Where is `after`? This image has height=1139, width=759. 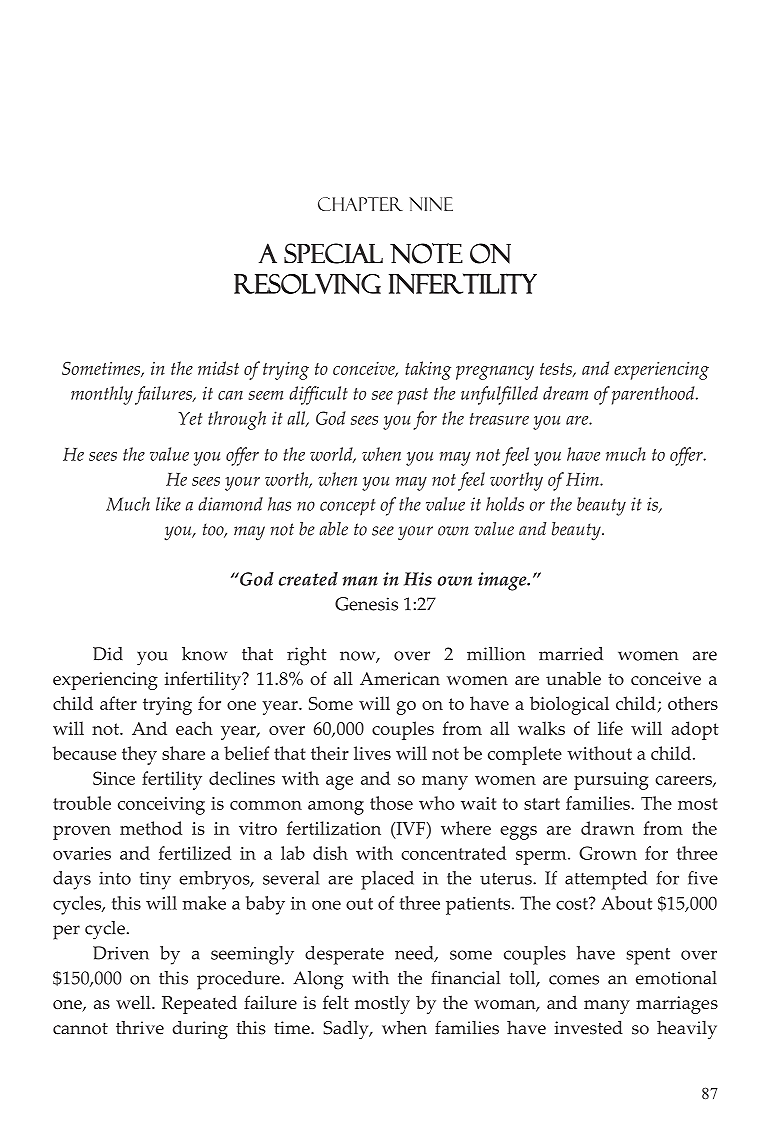 after is located at coordinates (118, 703).
